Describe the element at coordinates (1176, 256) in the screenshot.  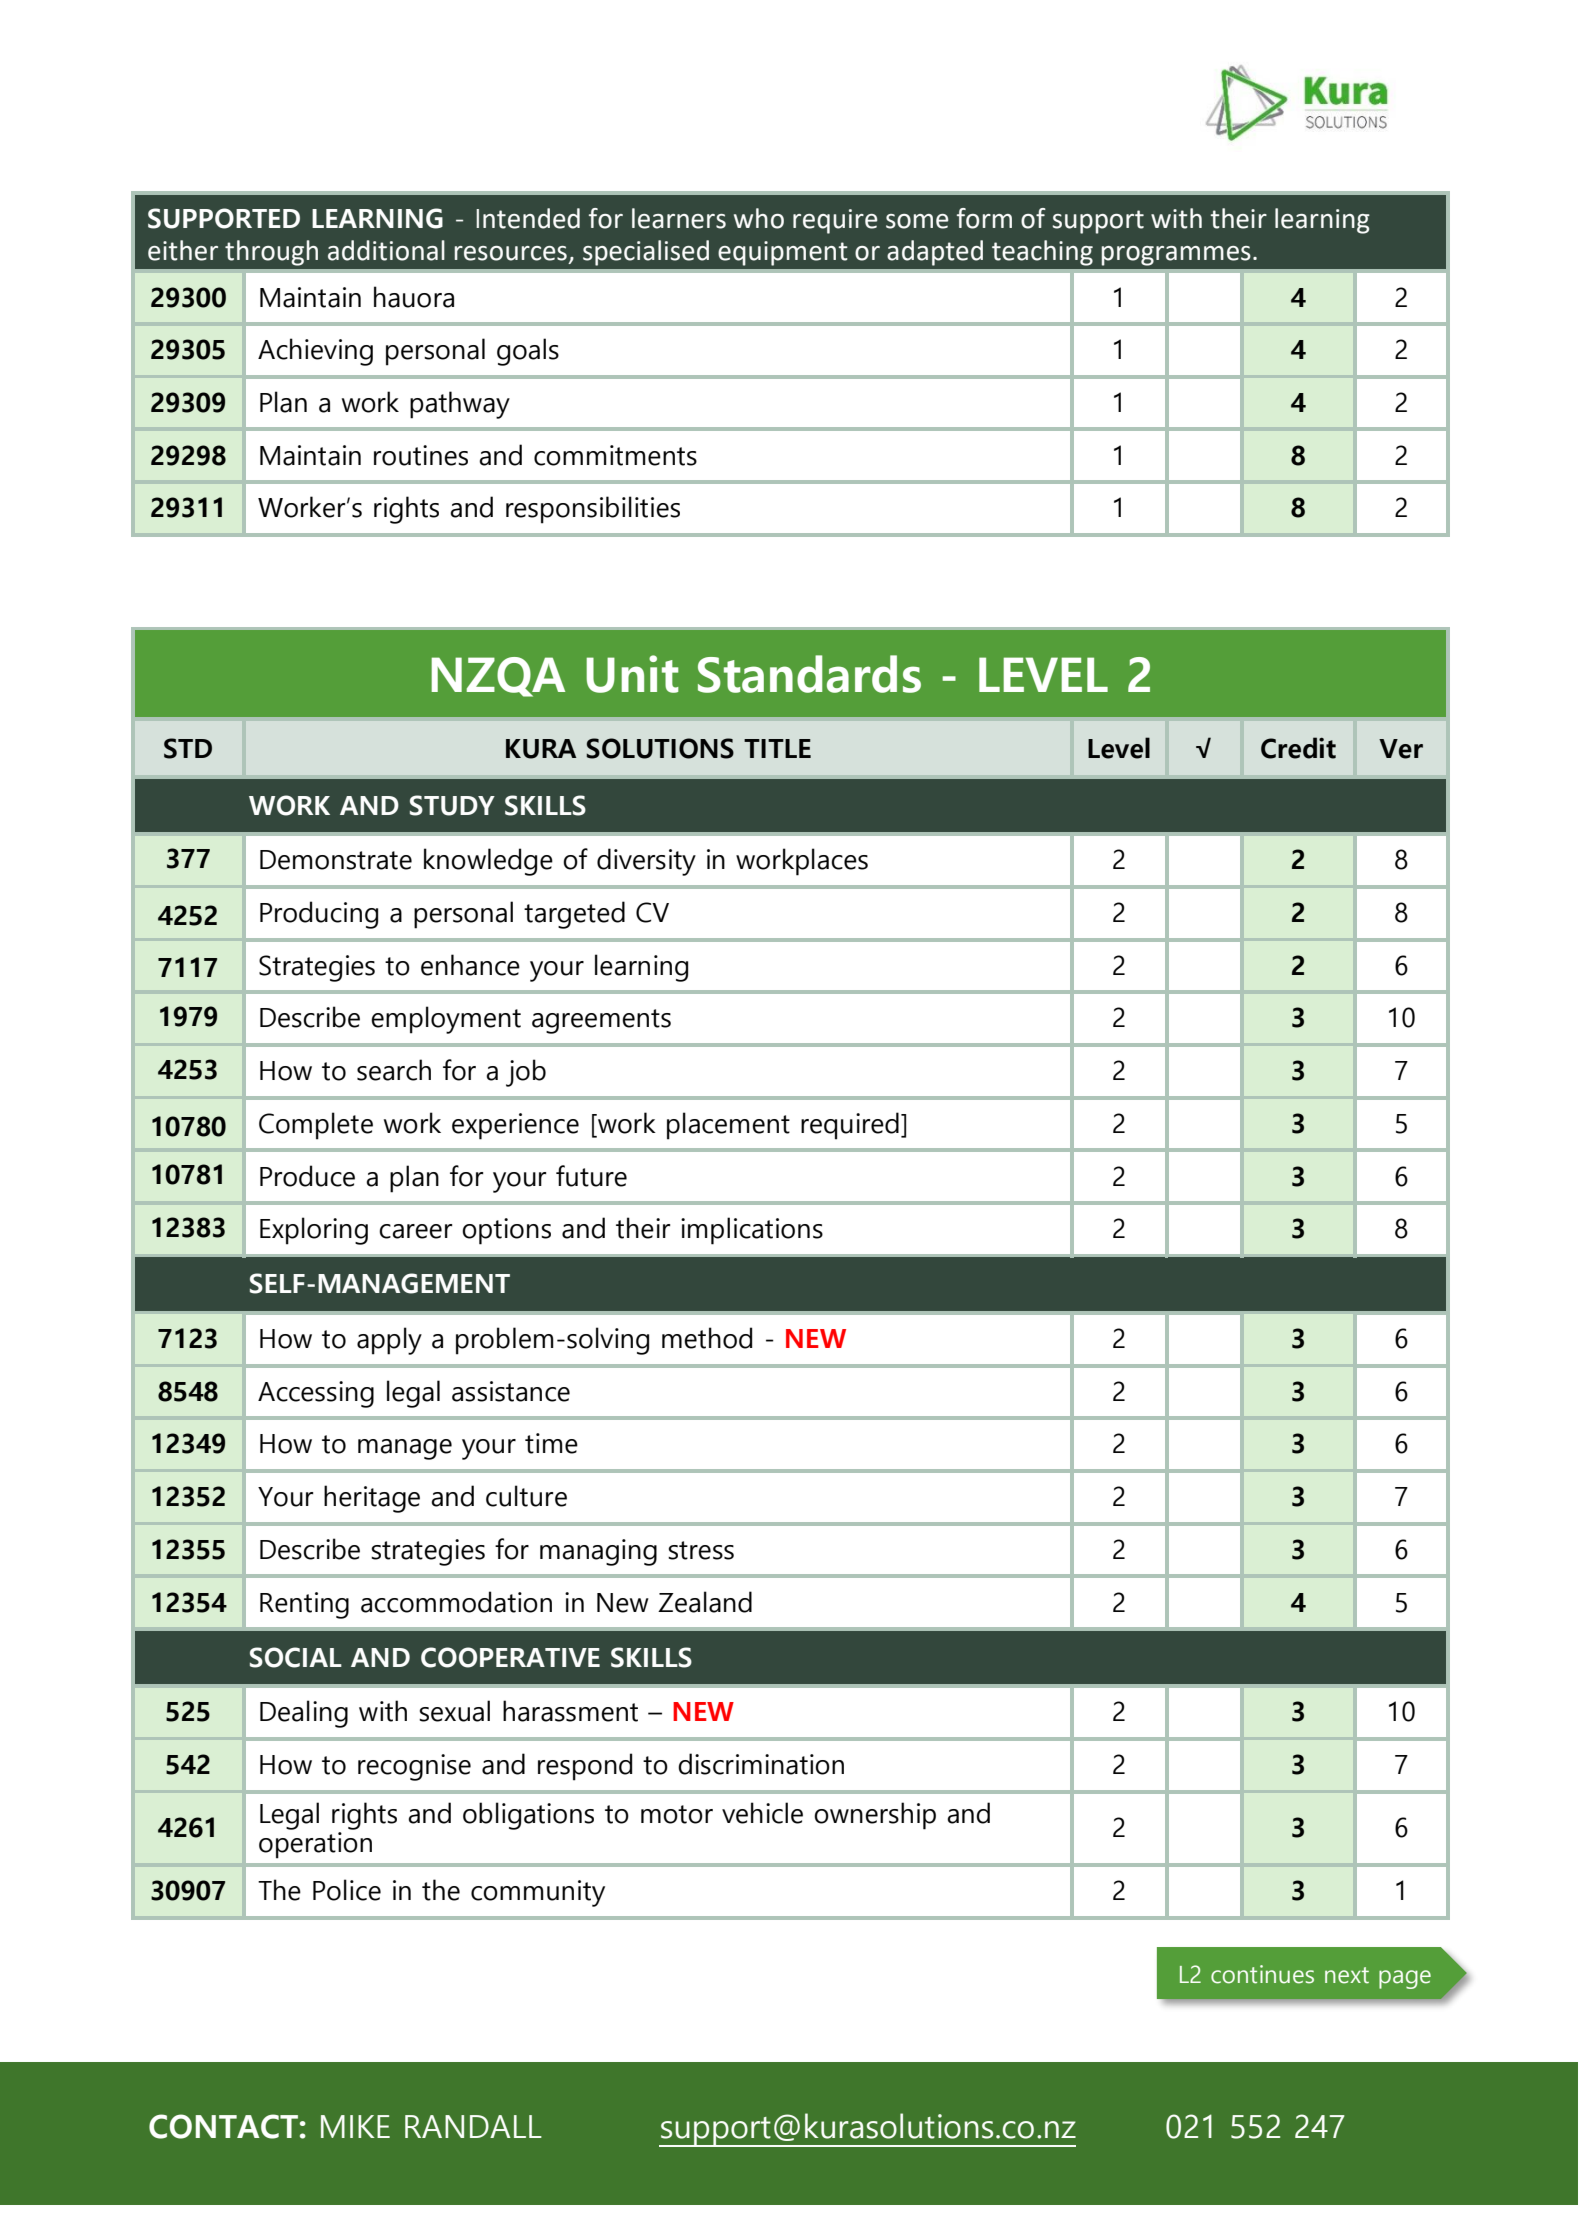
I see `programmes` at that location.
